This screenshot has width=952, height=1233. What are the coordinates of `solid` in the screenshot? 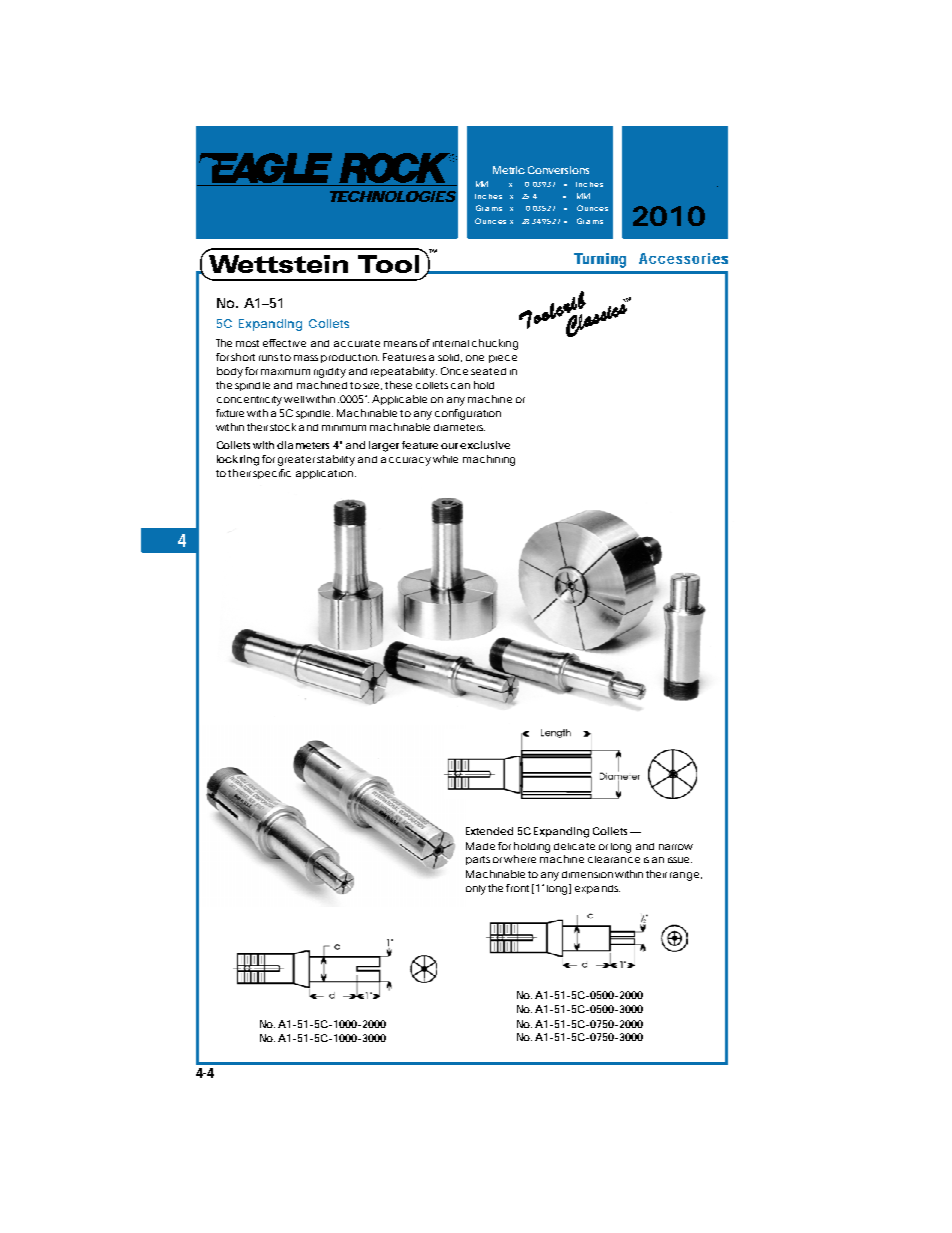 It's located at (448, 357).
